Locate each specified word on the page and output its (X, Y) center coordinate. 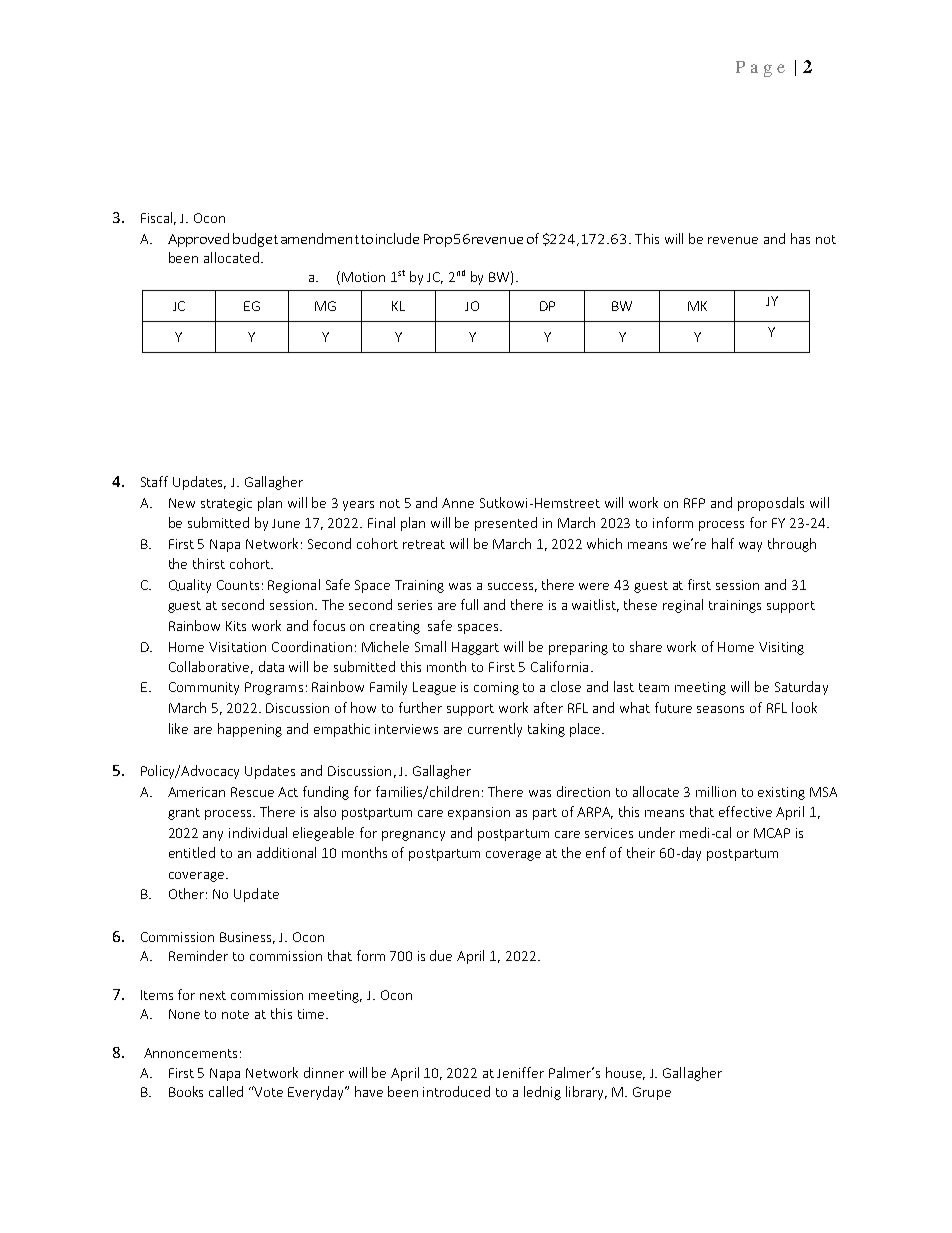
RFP (694, 503)
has (800, 238)
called (226, 1091)
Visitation (237, 647)
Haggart (475, 648)
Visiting (781, 648)
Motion (363, 277)
